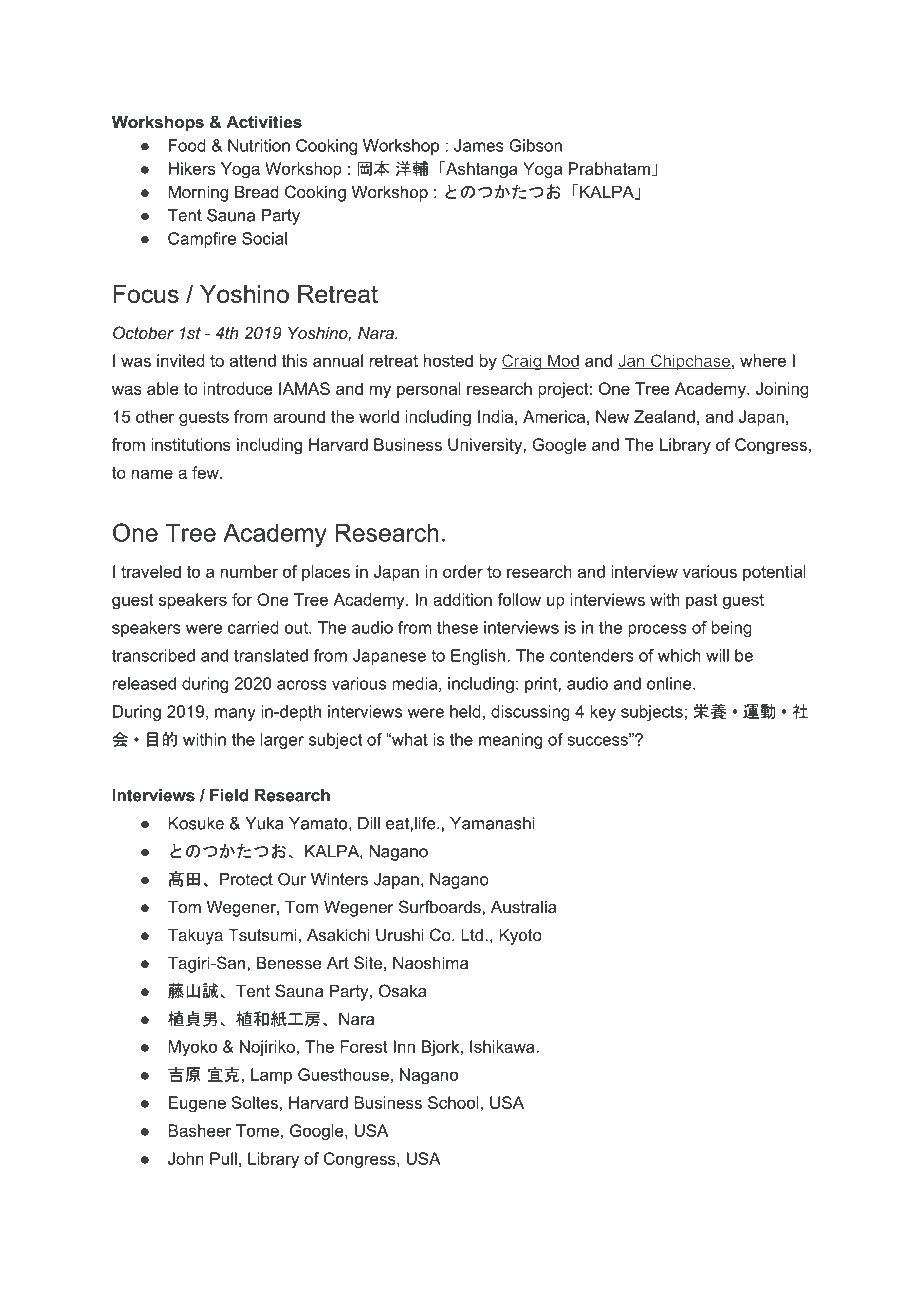 This image has height=1308, width=924. Describe the element at coordinates (535, 145) in the image. I see `Gibson` at that location.
